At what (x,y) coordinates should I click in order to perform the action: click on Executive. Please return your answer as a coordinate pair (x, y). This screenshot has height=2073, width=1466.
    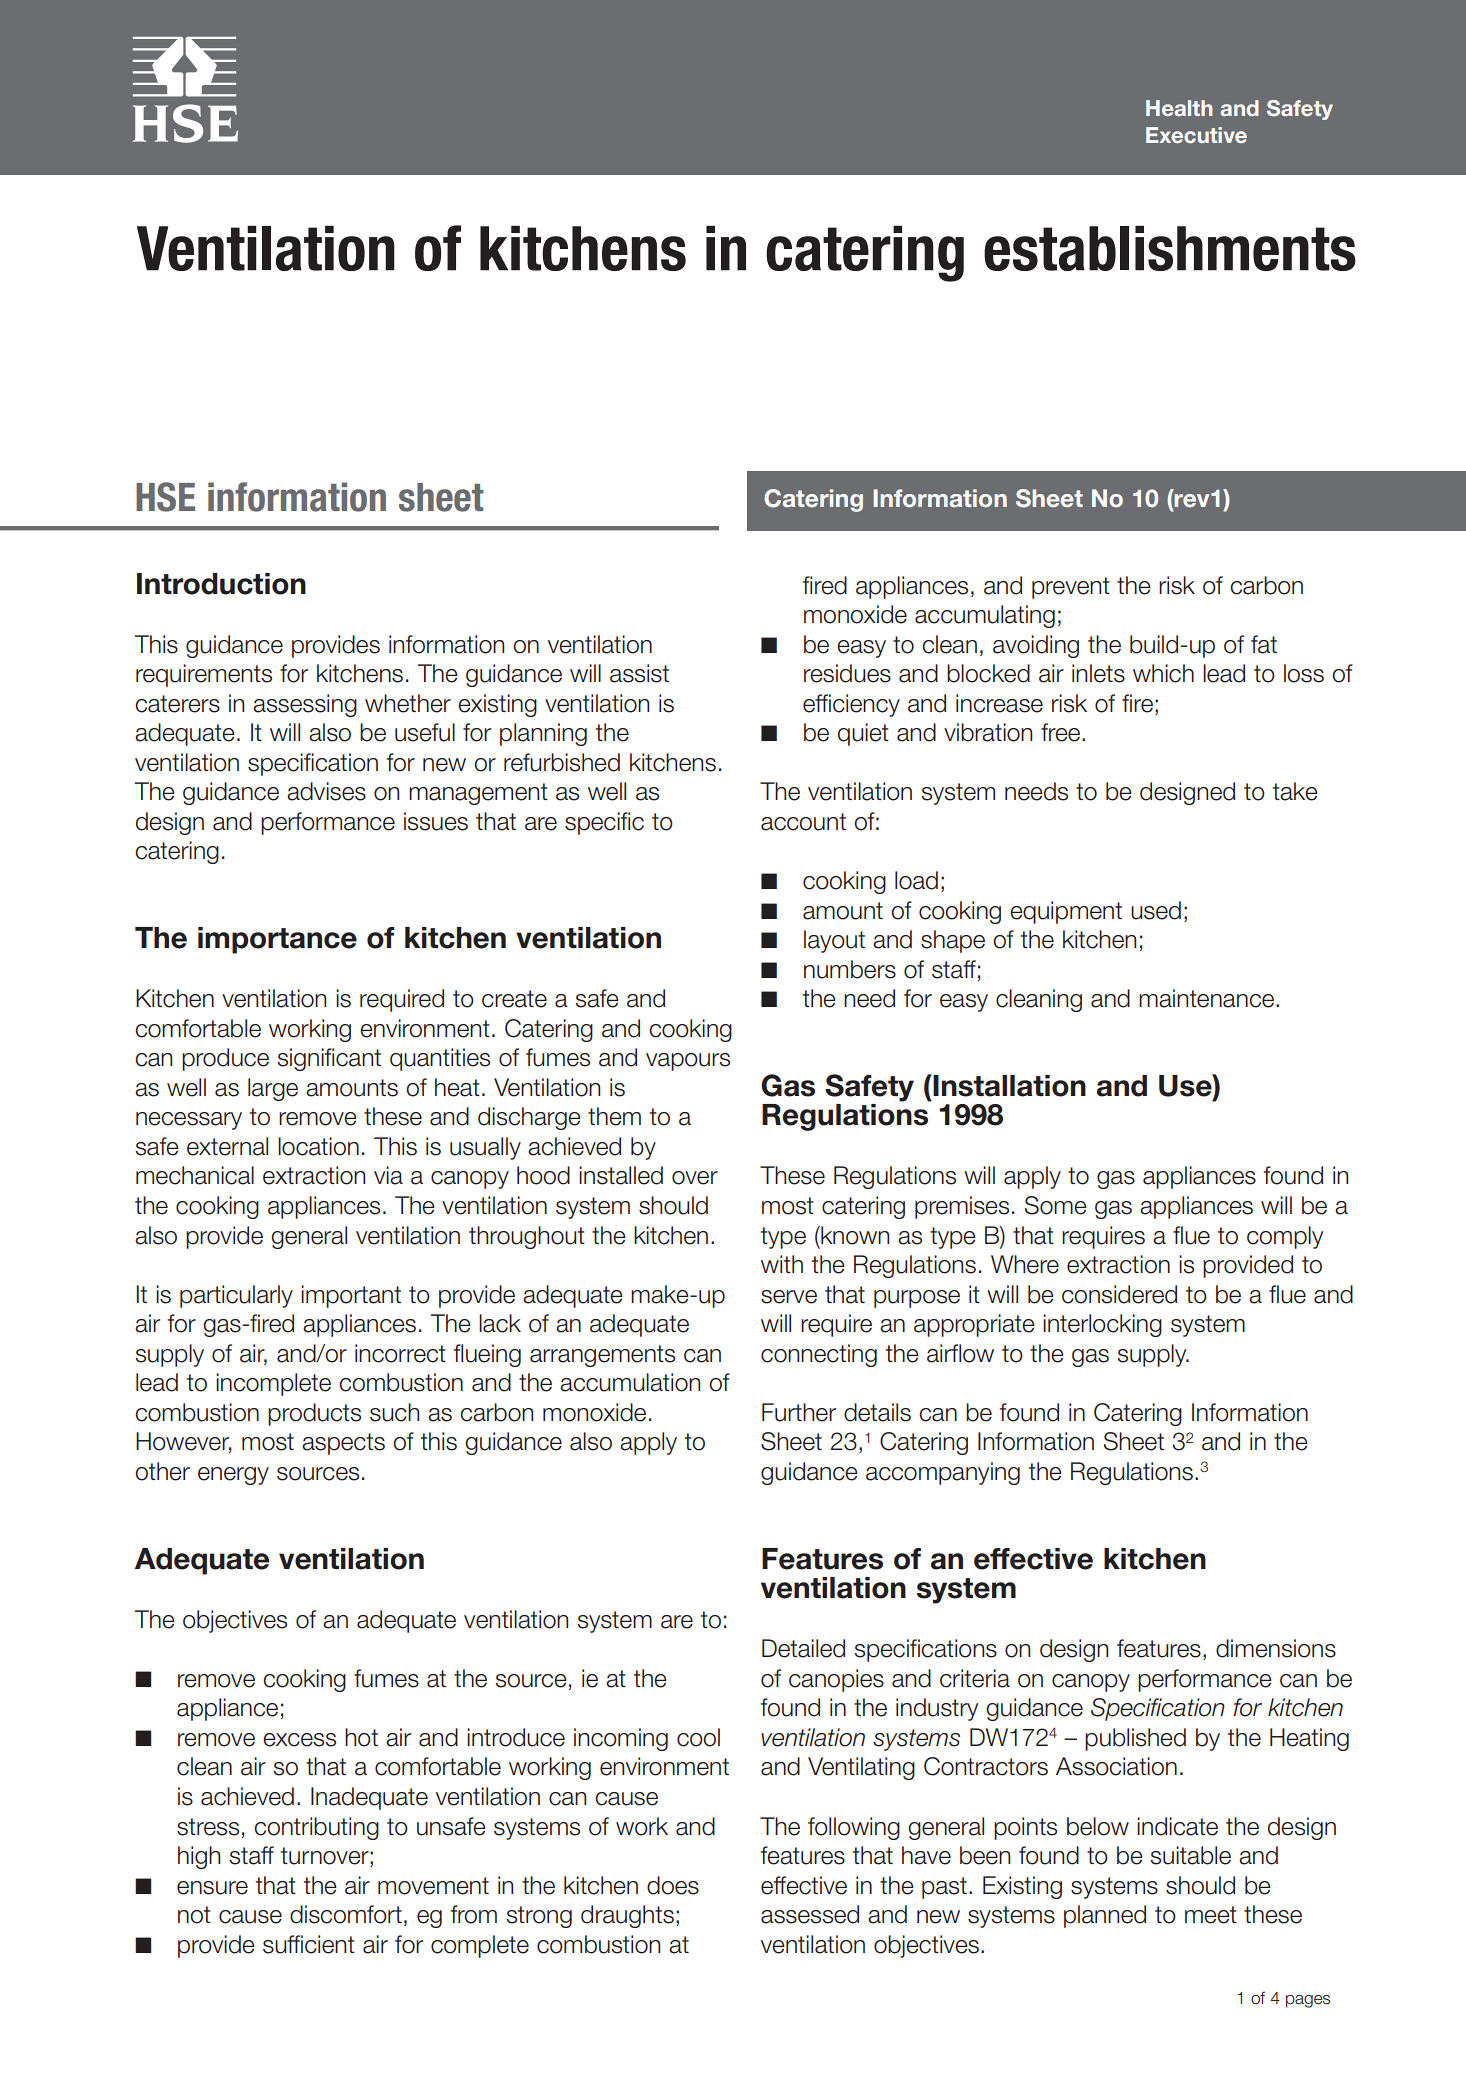
    Looking at the image, I should click on (1196, 135).
